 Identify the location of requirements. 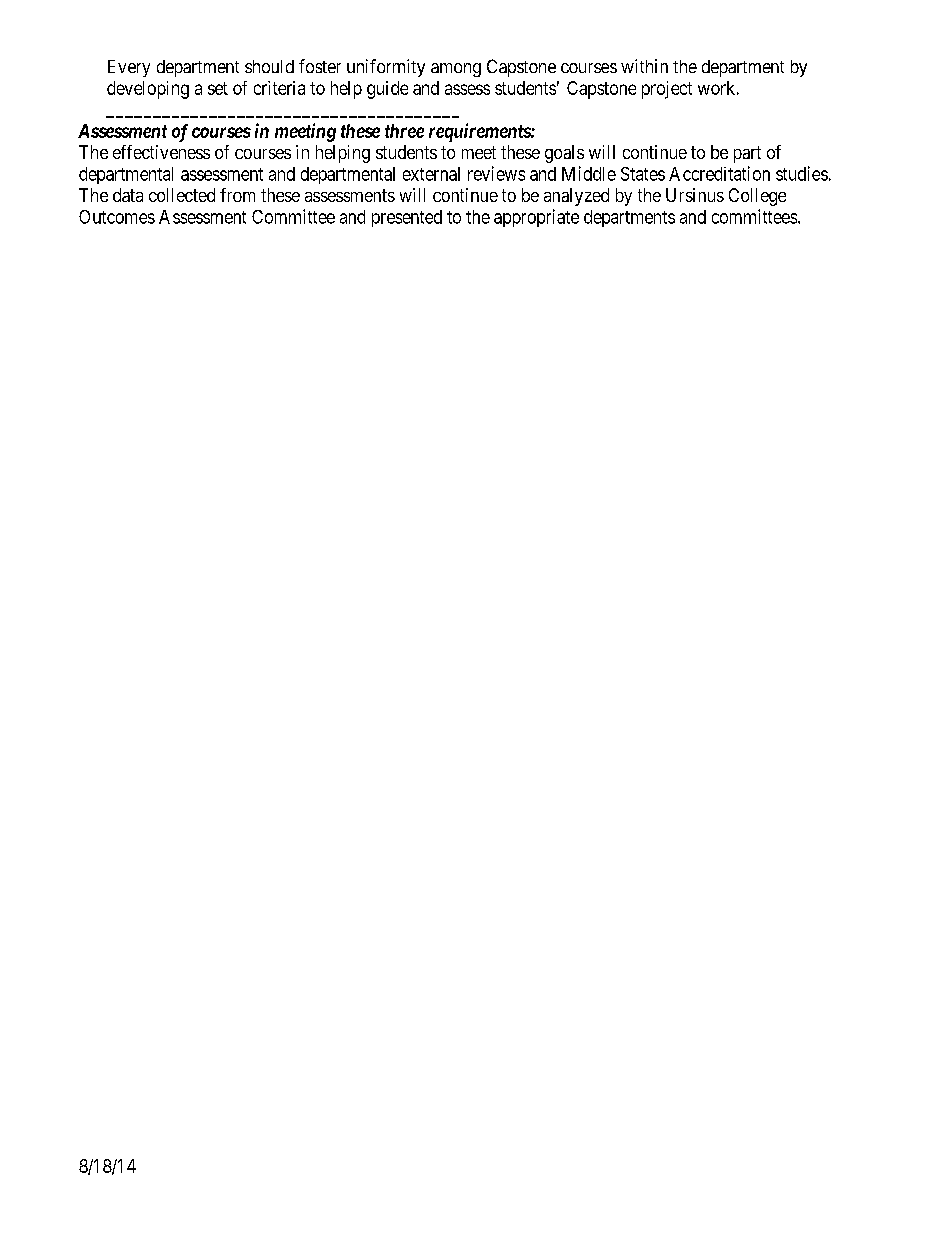
(480, 132).
